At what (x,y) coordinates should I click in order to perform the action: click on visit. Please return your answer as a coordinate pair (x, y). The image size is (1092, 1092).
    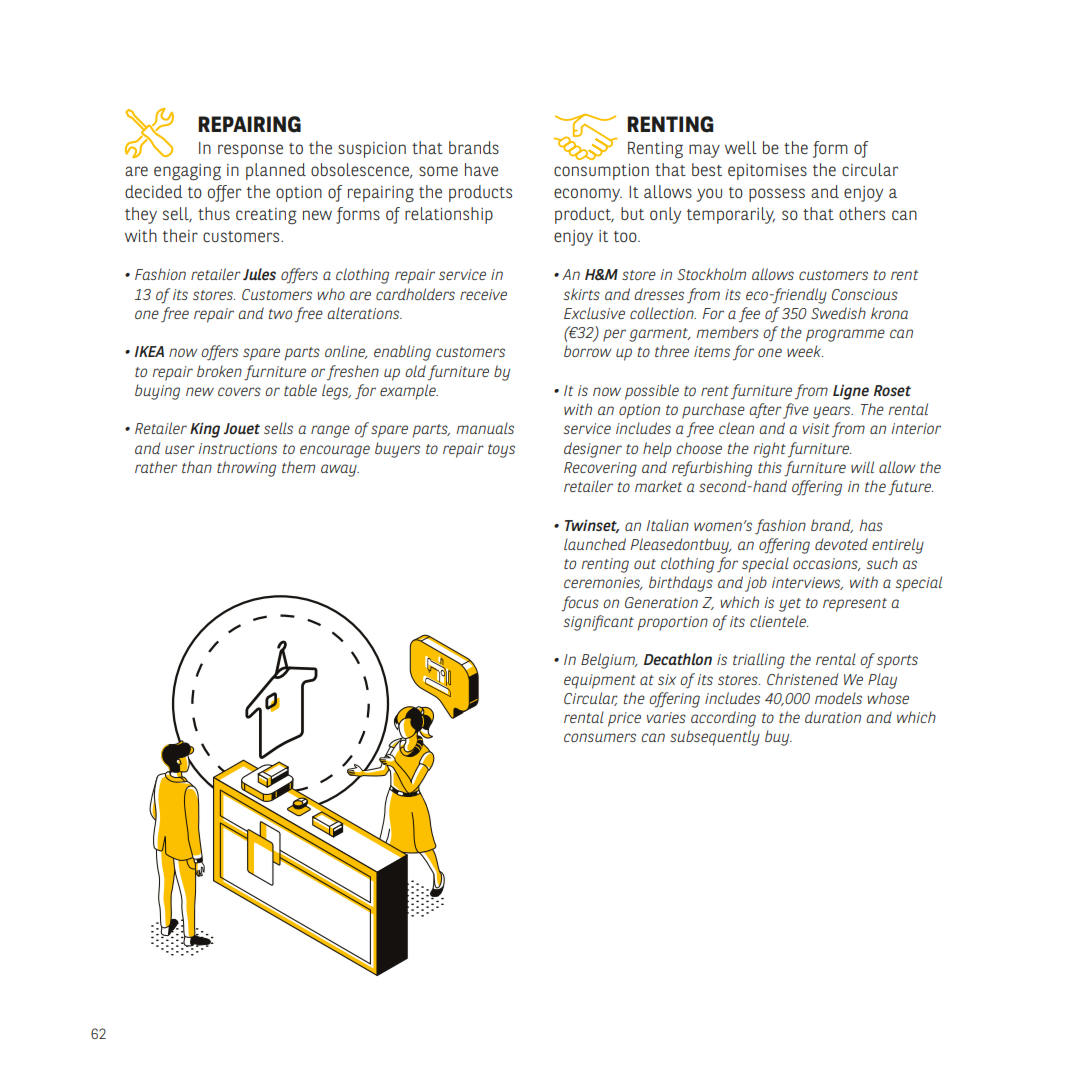
    Looking at the image, I should click on (816, 428).
